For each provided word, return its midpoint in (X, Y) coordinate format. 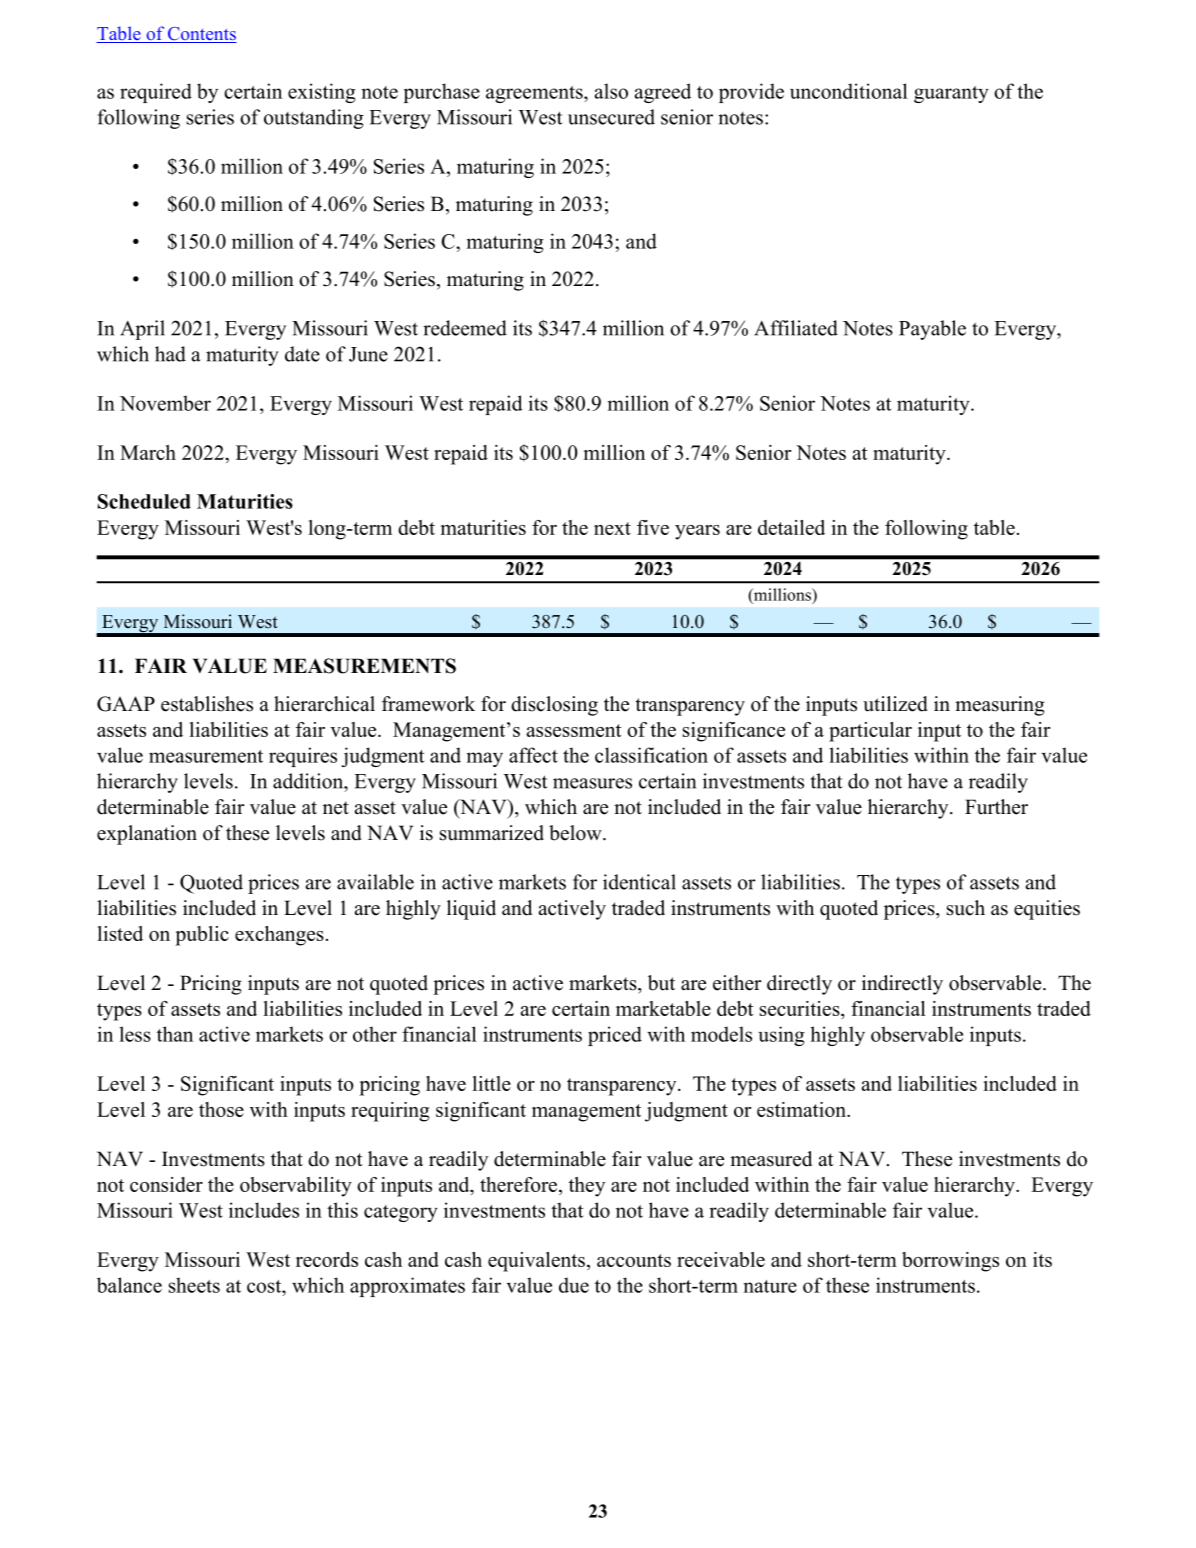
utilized (895, 704)
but (661, 983)
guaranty (951, 94)
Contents (201, 35)
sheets (194, 1285)
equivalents (536, 1262)
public (202, 936)
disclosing (554, 706)
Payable (932, 330)
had (170, 354)
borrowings (950, 1262)
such (966, 908)
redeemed (465, 328)
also (611, 91)
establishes (207, 704)
